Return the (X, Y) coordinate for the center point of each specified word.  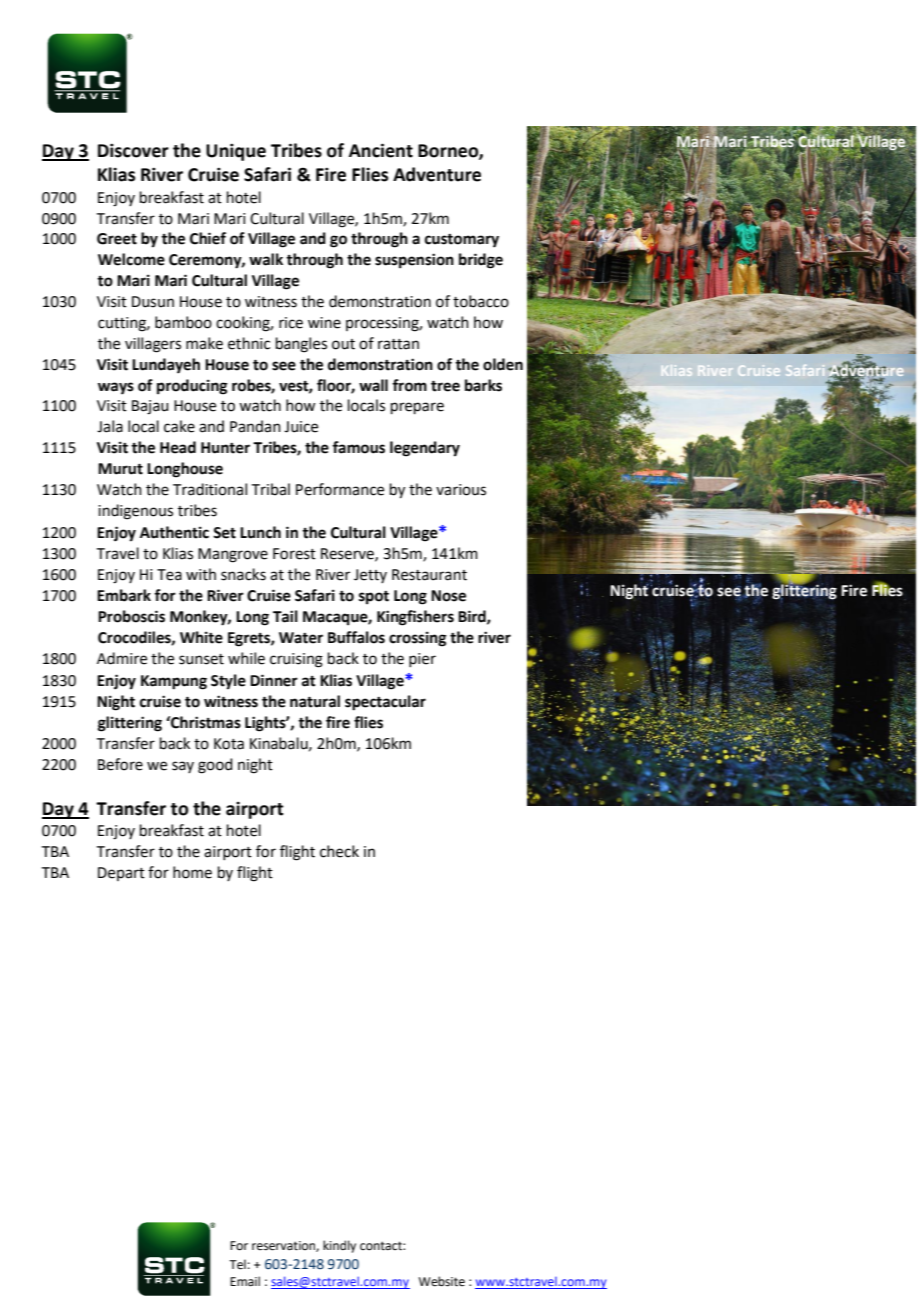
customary (462, 241)
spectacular (385, 703)
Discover (133, 150)
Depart (121, 874)
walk (266, 259)
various (461, 490)
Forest (294, 554)
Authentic (174, 532)
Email (245, 1281)
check (339, 851)
